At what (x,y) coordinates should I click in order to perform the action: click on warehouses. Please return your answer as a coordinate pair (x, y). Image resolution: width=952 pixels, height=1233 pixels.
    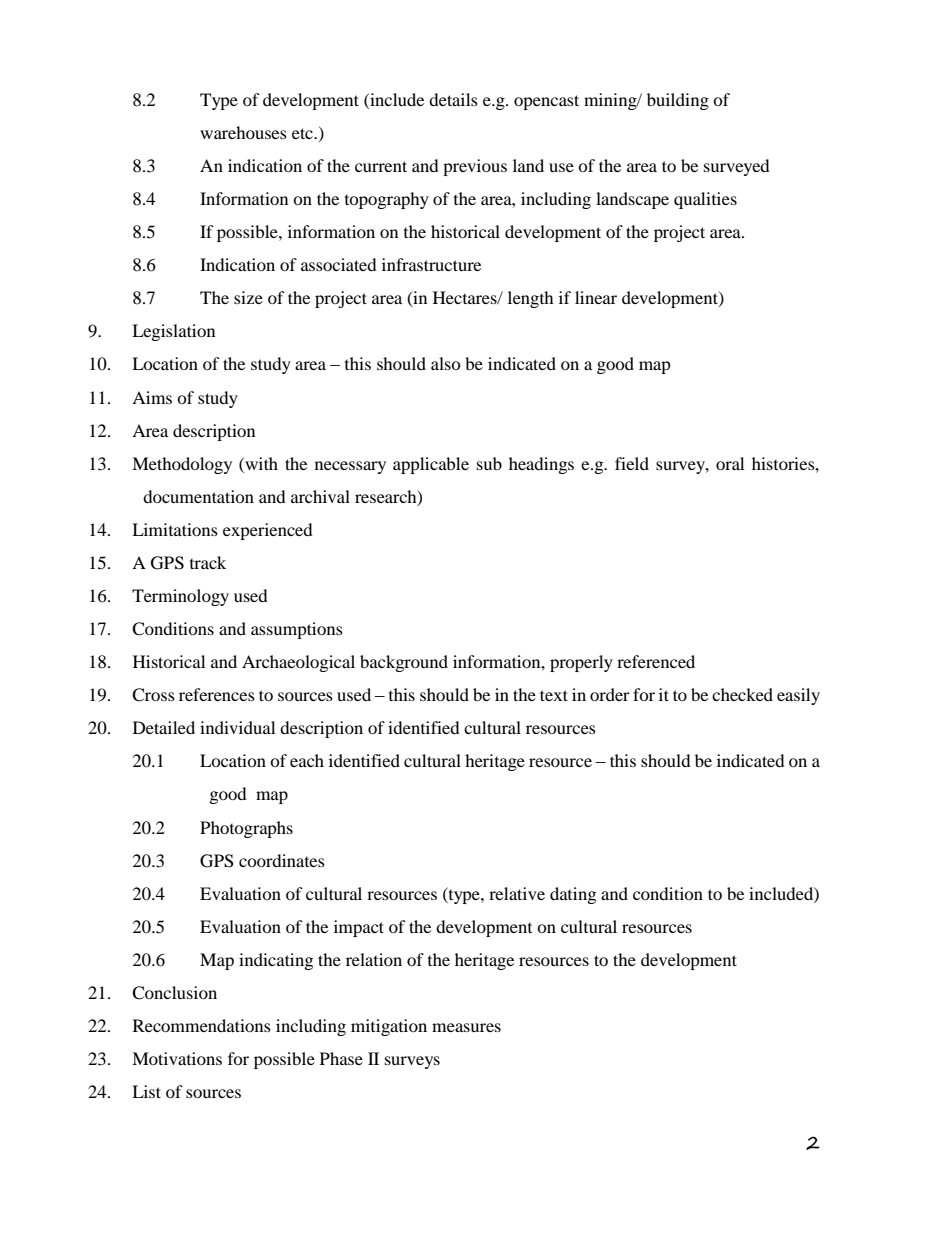
    Looking at the image, I should click on (243, 132).
